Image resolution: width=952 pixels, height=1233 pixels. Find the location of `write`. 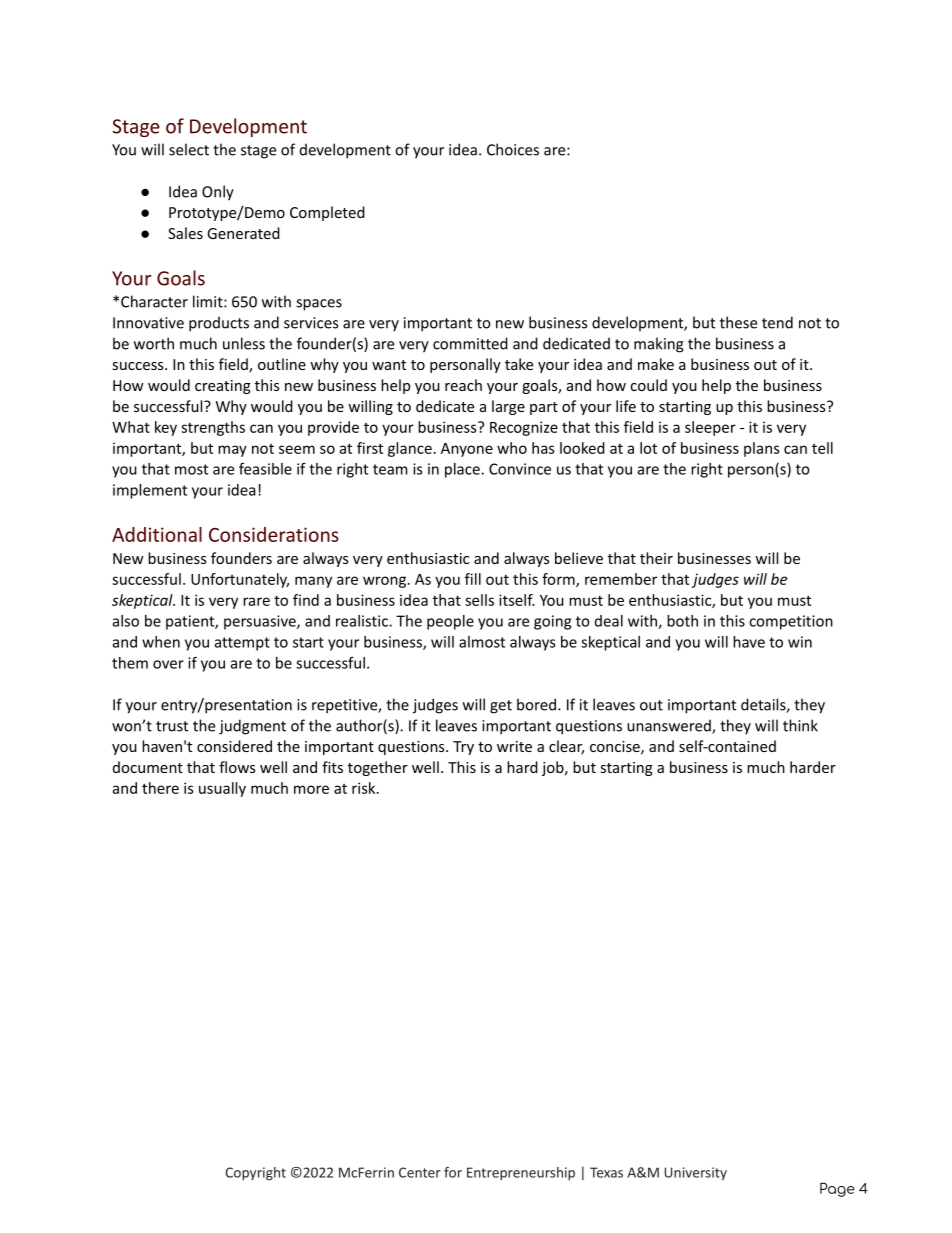

write is located at coordinates (514, 746).
